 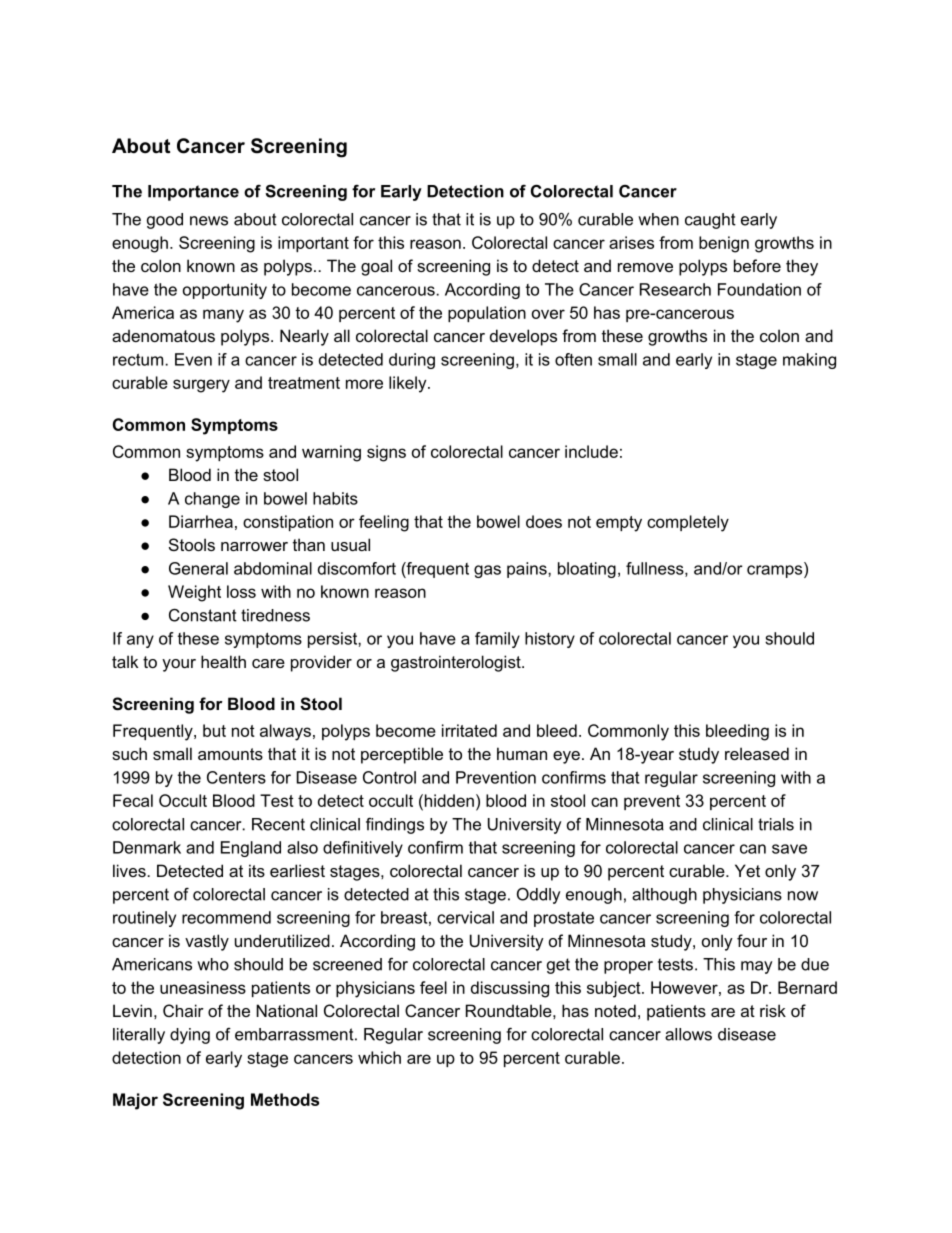 What do you see at coordinates (236, 777) in the page?
I see `Centers` at bounding box center [236, 777].
